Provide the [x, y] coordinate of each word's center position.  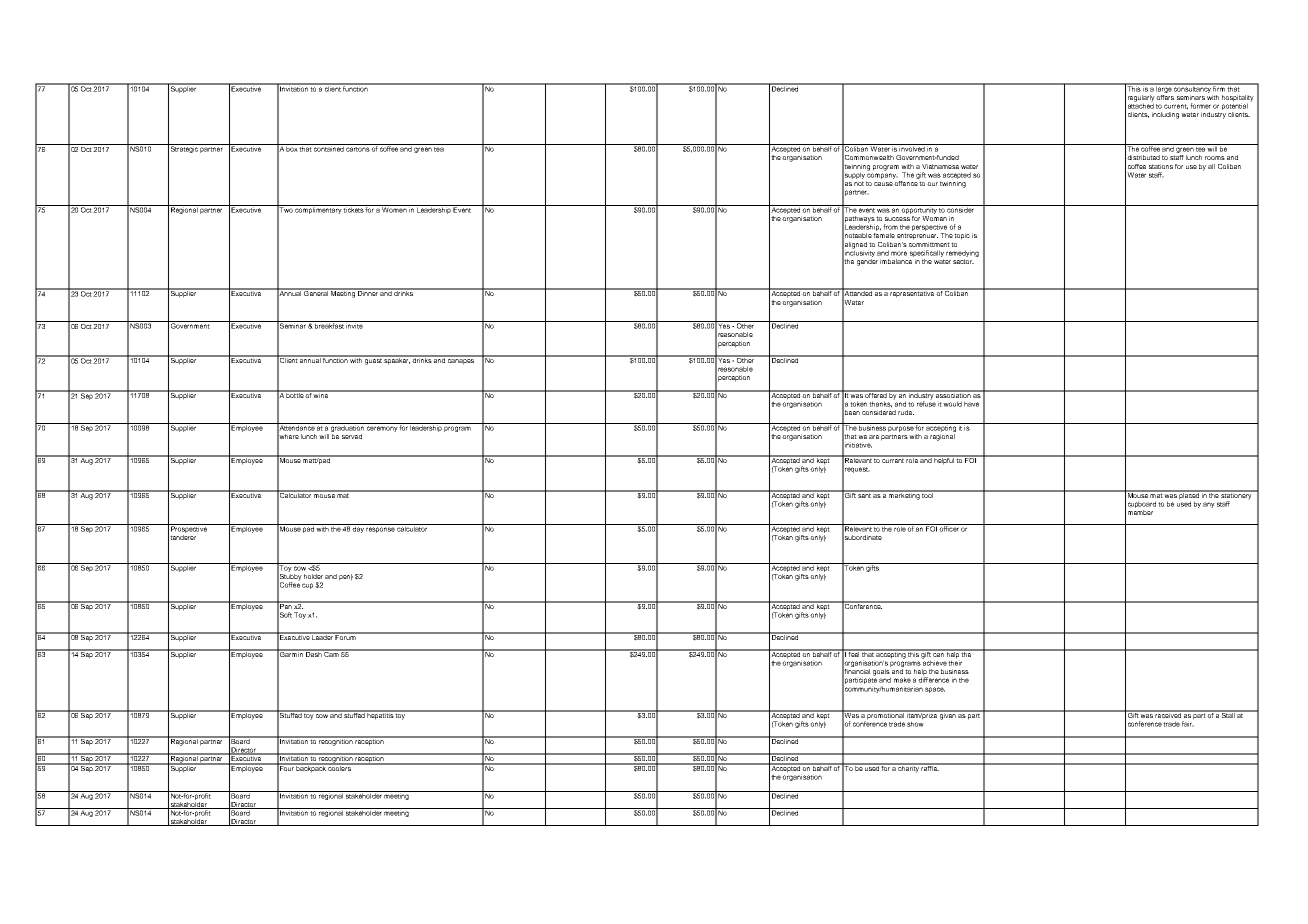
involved [912, 148]
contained [329, 148]
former [1200, 106]
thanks [880, 404]
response [380, 530]
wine [321, 394]
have [971, 404]
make [902, 680]
